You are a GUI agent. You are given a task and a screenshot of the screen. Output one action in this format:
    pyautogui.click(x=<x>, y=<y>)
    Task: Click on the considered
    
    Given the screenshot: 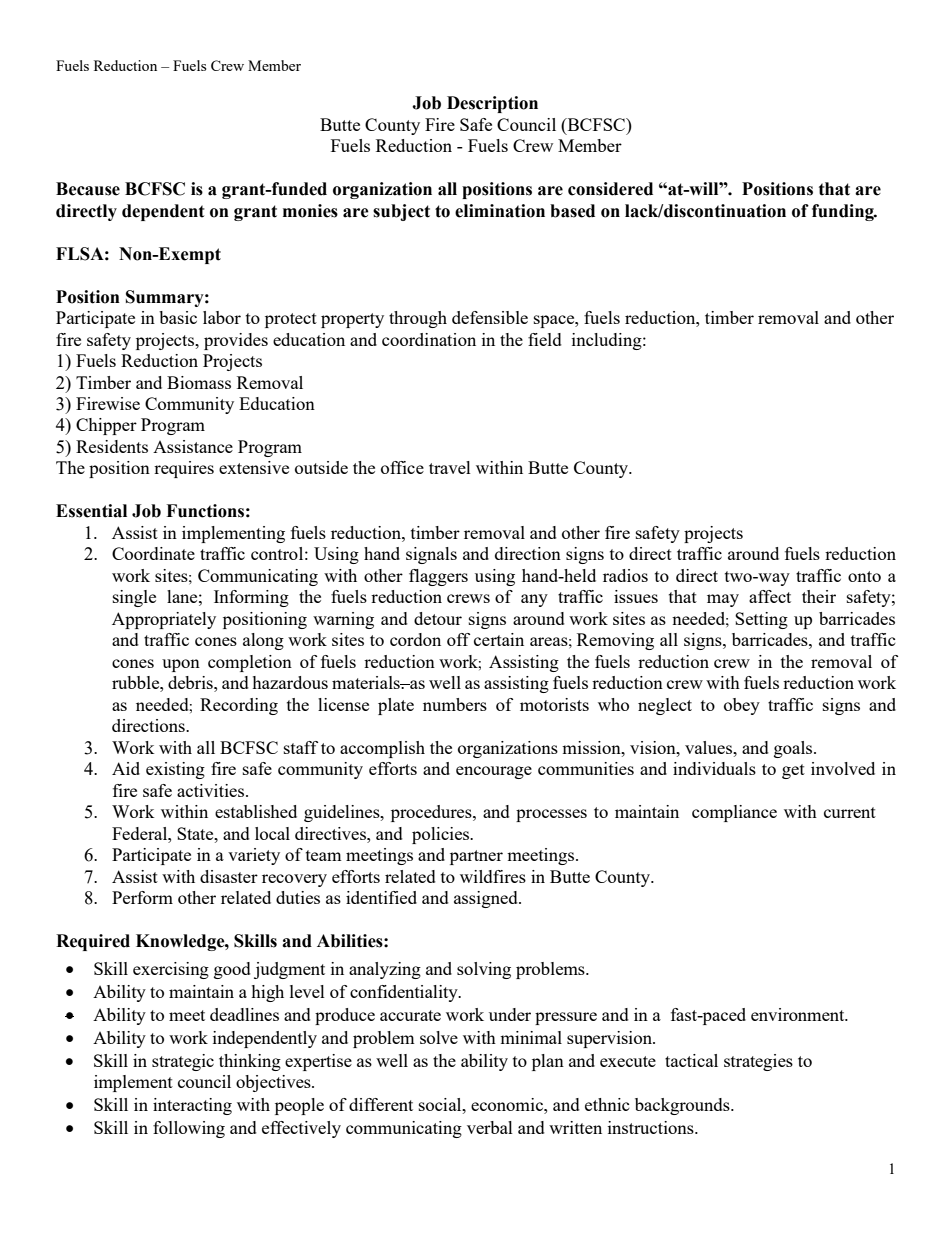 What is the action you would take?
    pyautogui.click(x=610, y=189)
